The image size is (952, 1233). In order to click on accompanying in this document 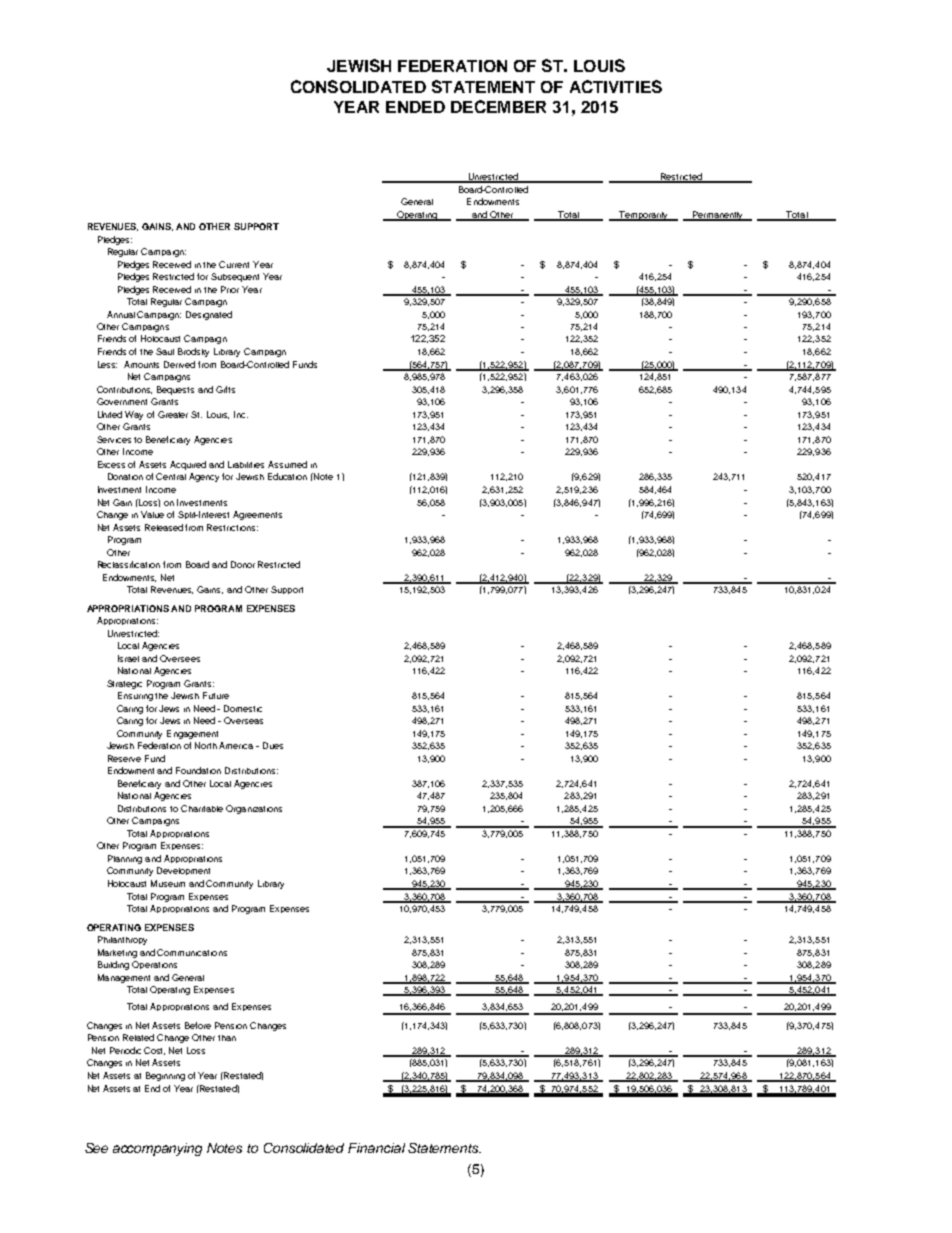, I will do `click(157, 1149)`.
